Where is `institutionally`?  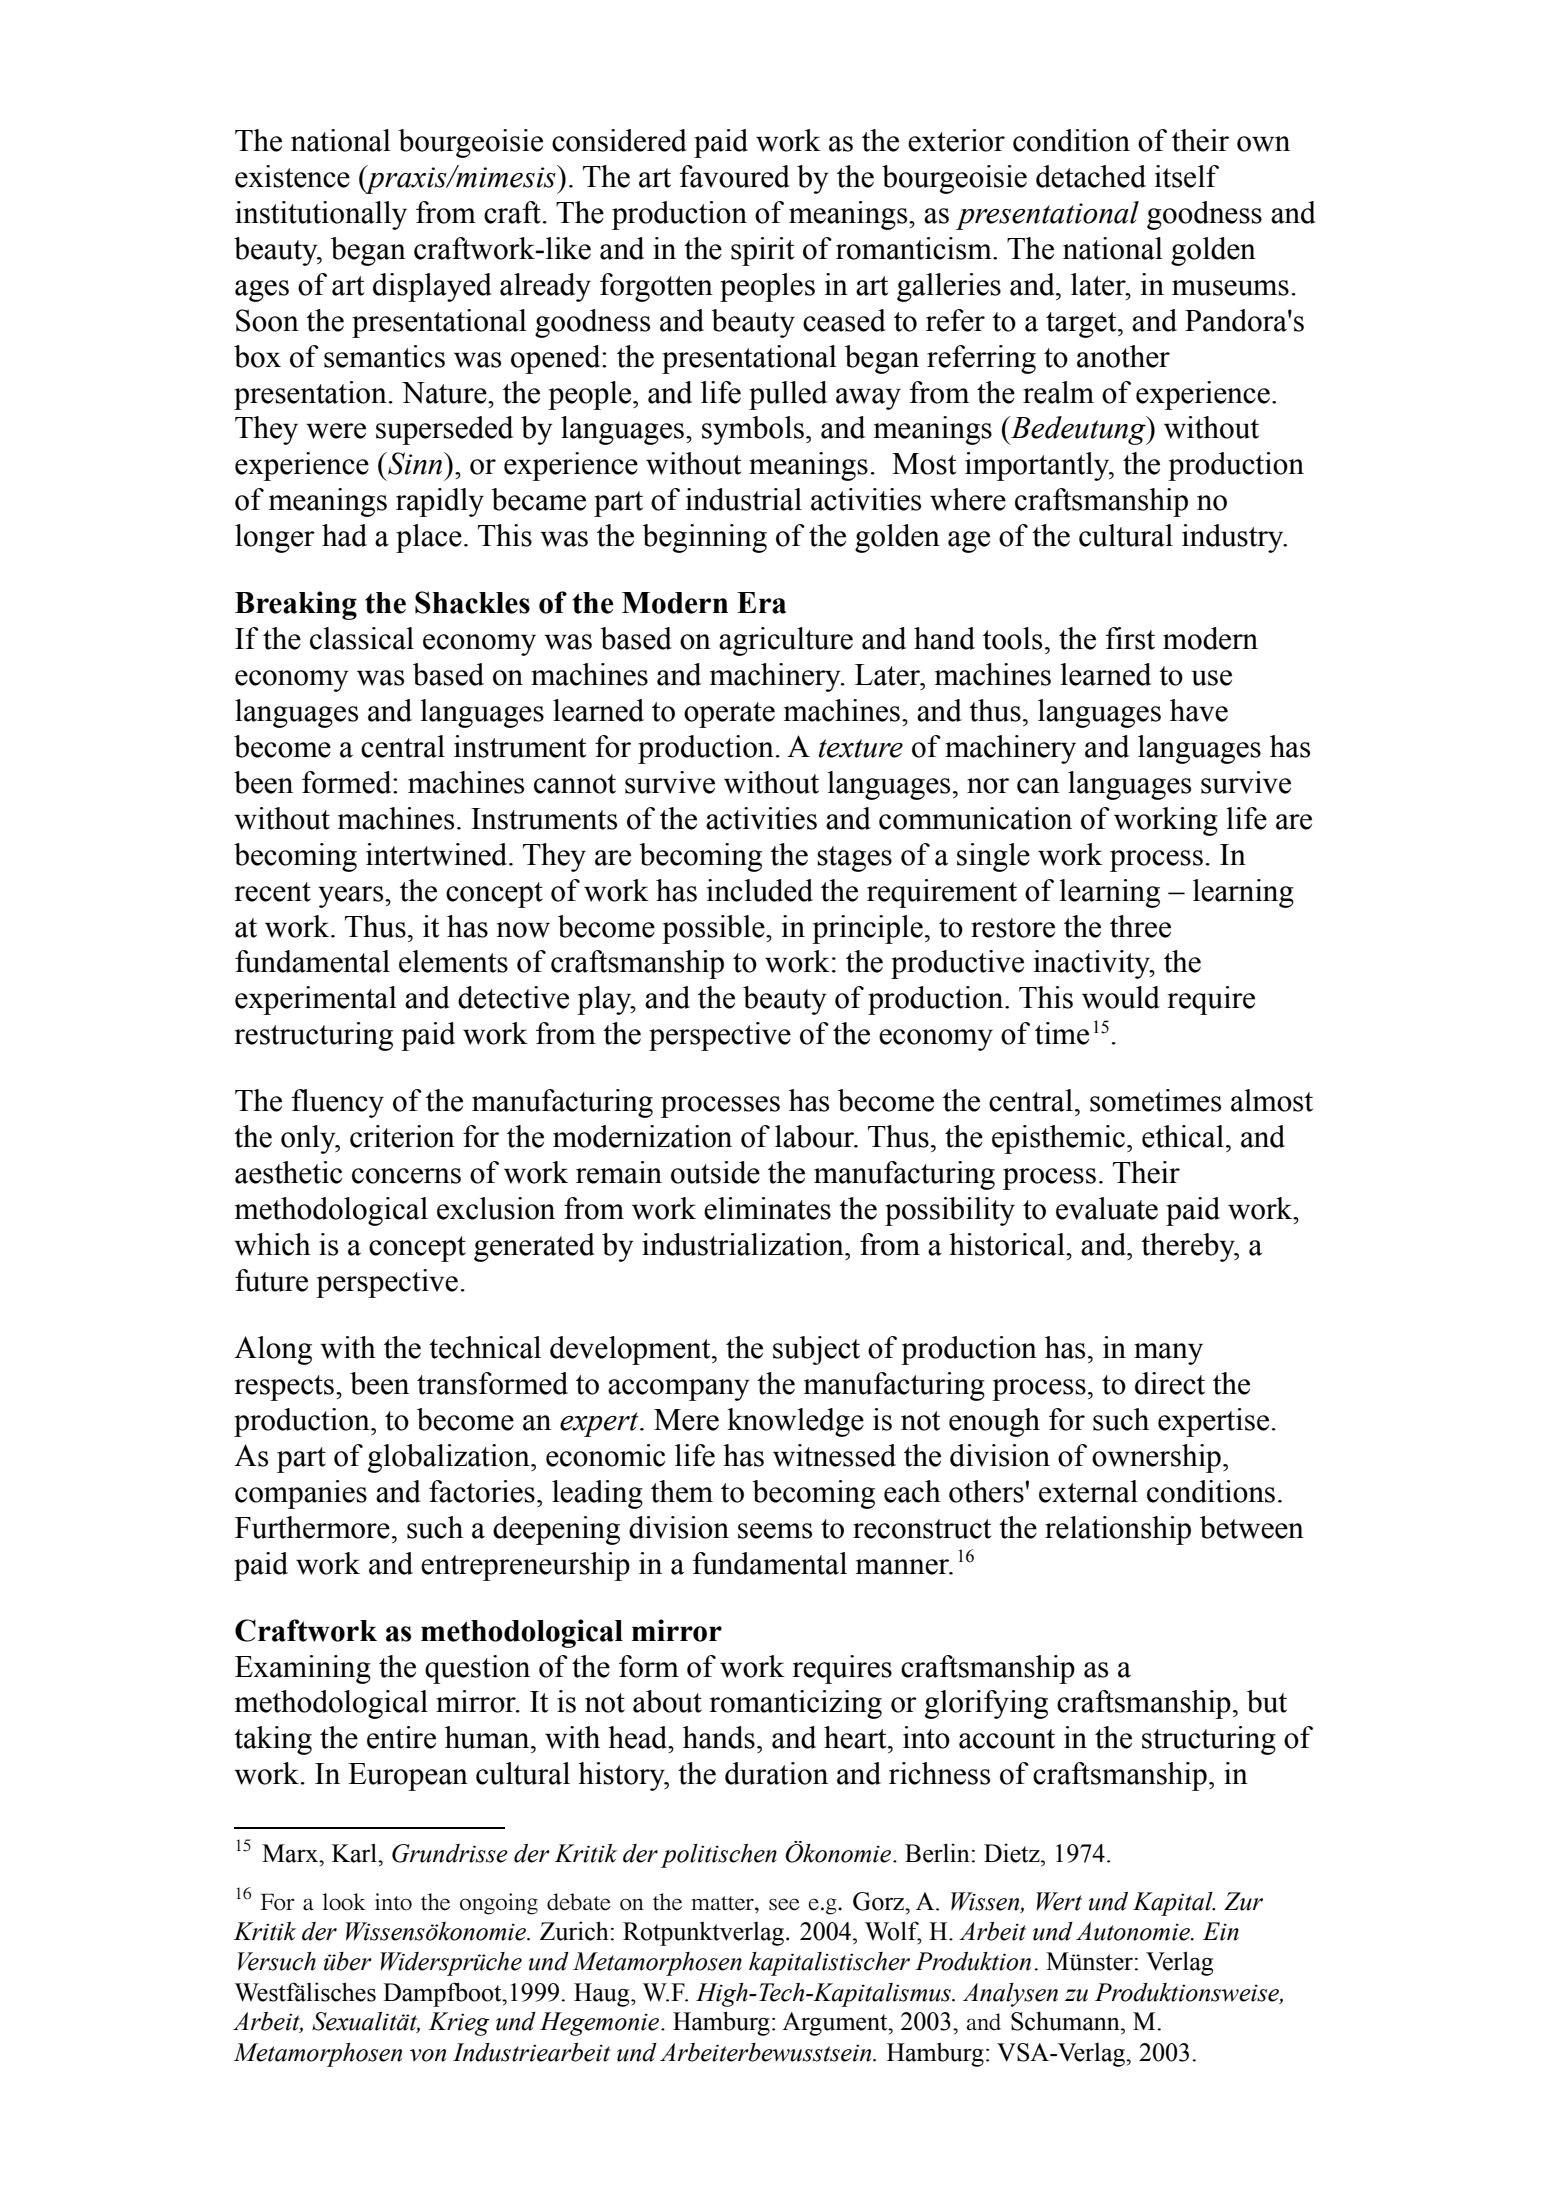
institutionally is located at coordinates (321, 215).
